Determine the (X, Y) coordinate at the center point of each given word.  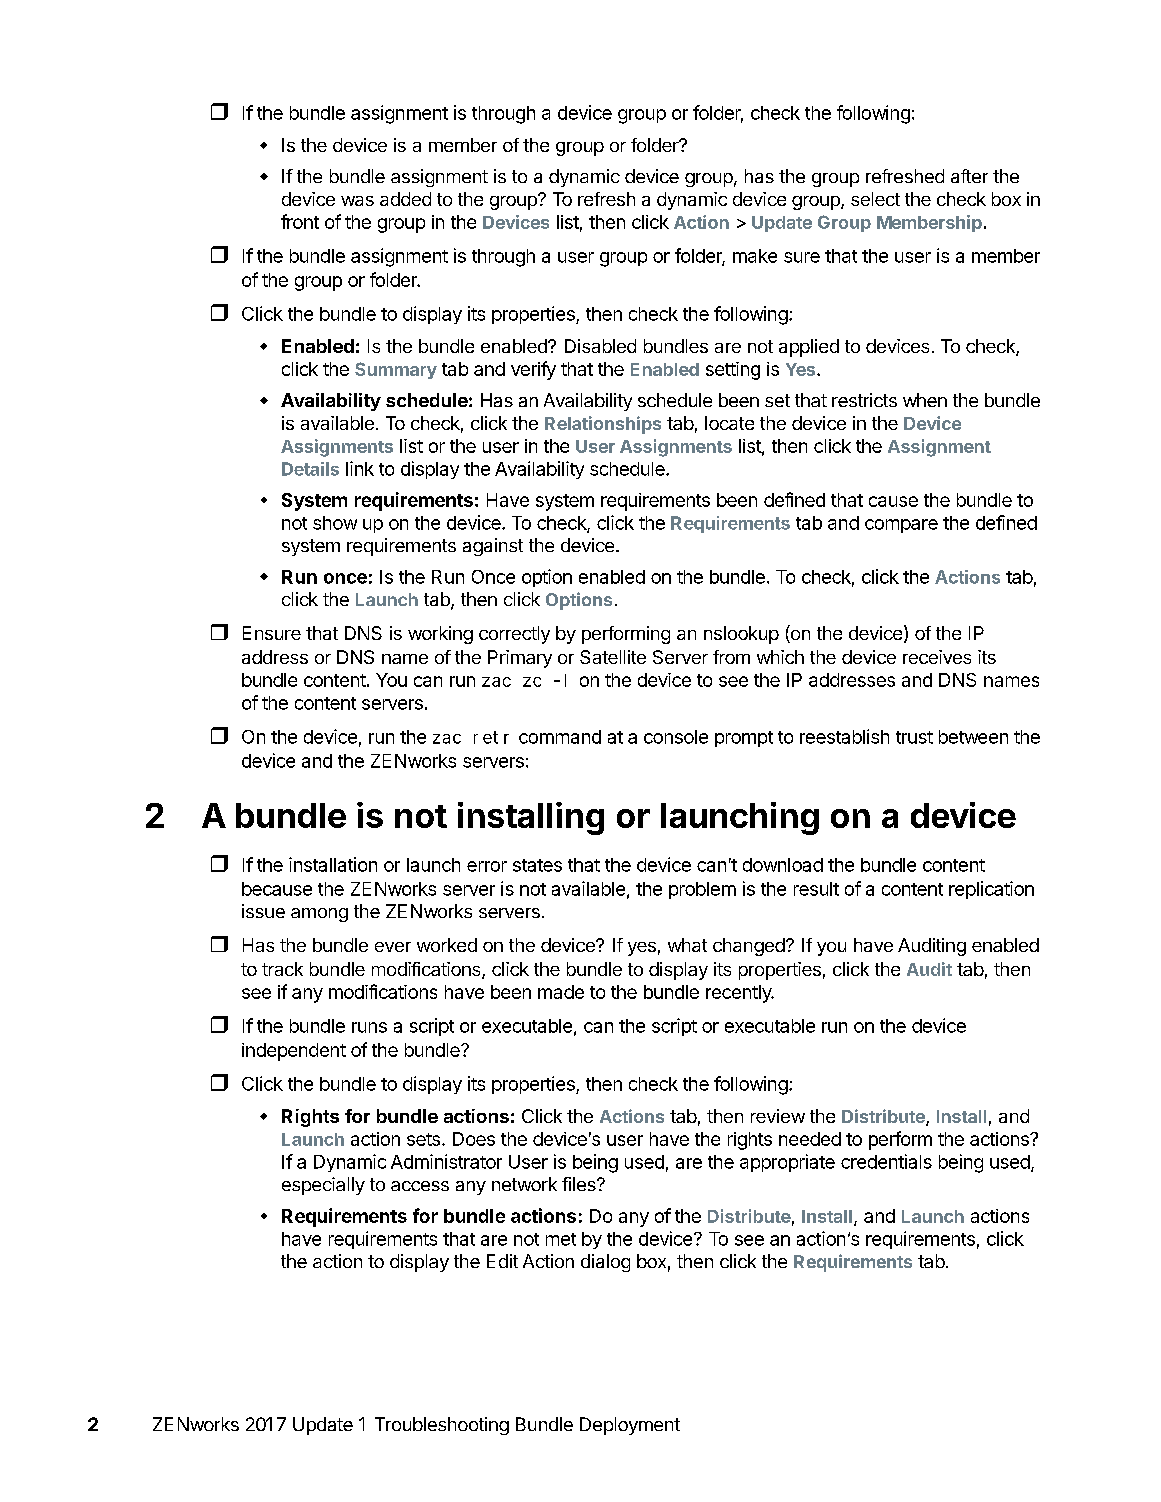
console (676, 737)
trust (914, 737)
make (755, 256)
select (875, 199)
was (357, 201)
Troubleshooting (442, 1426)
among (319, 915)
